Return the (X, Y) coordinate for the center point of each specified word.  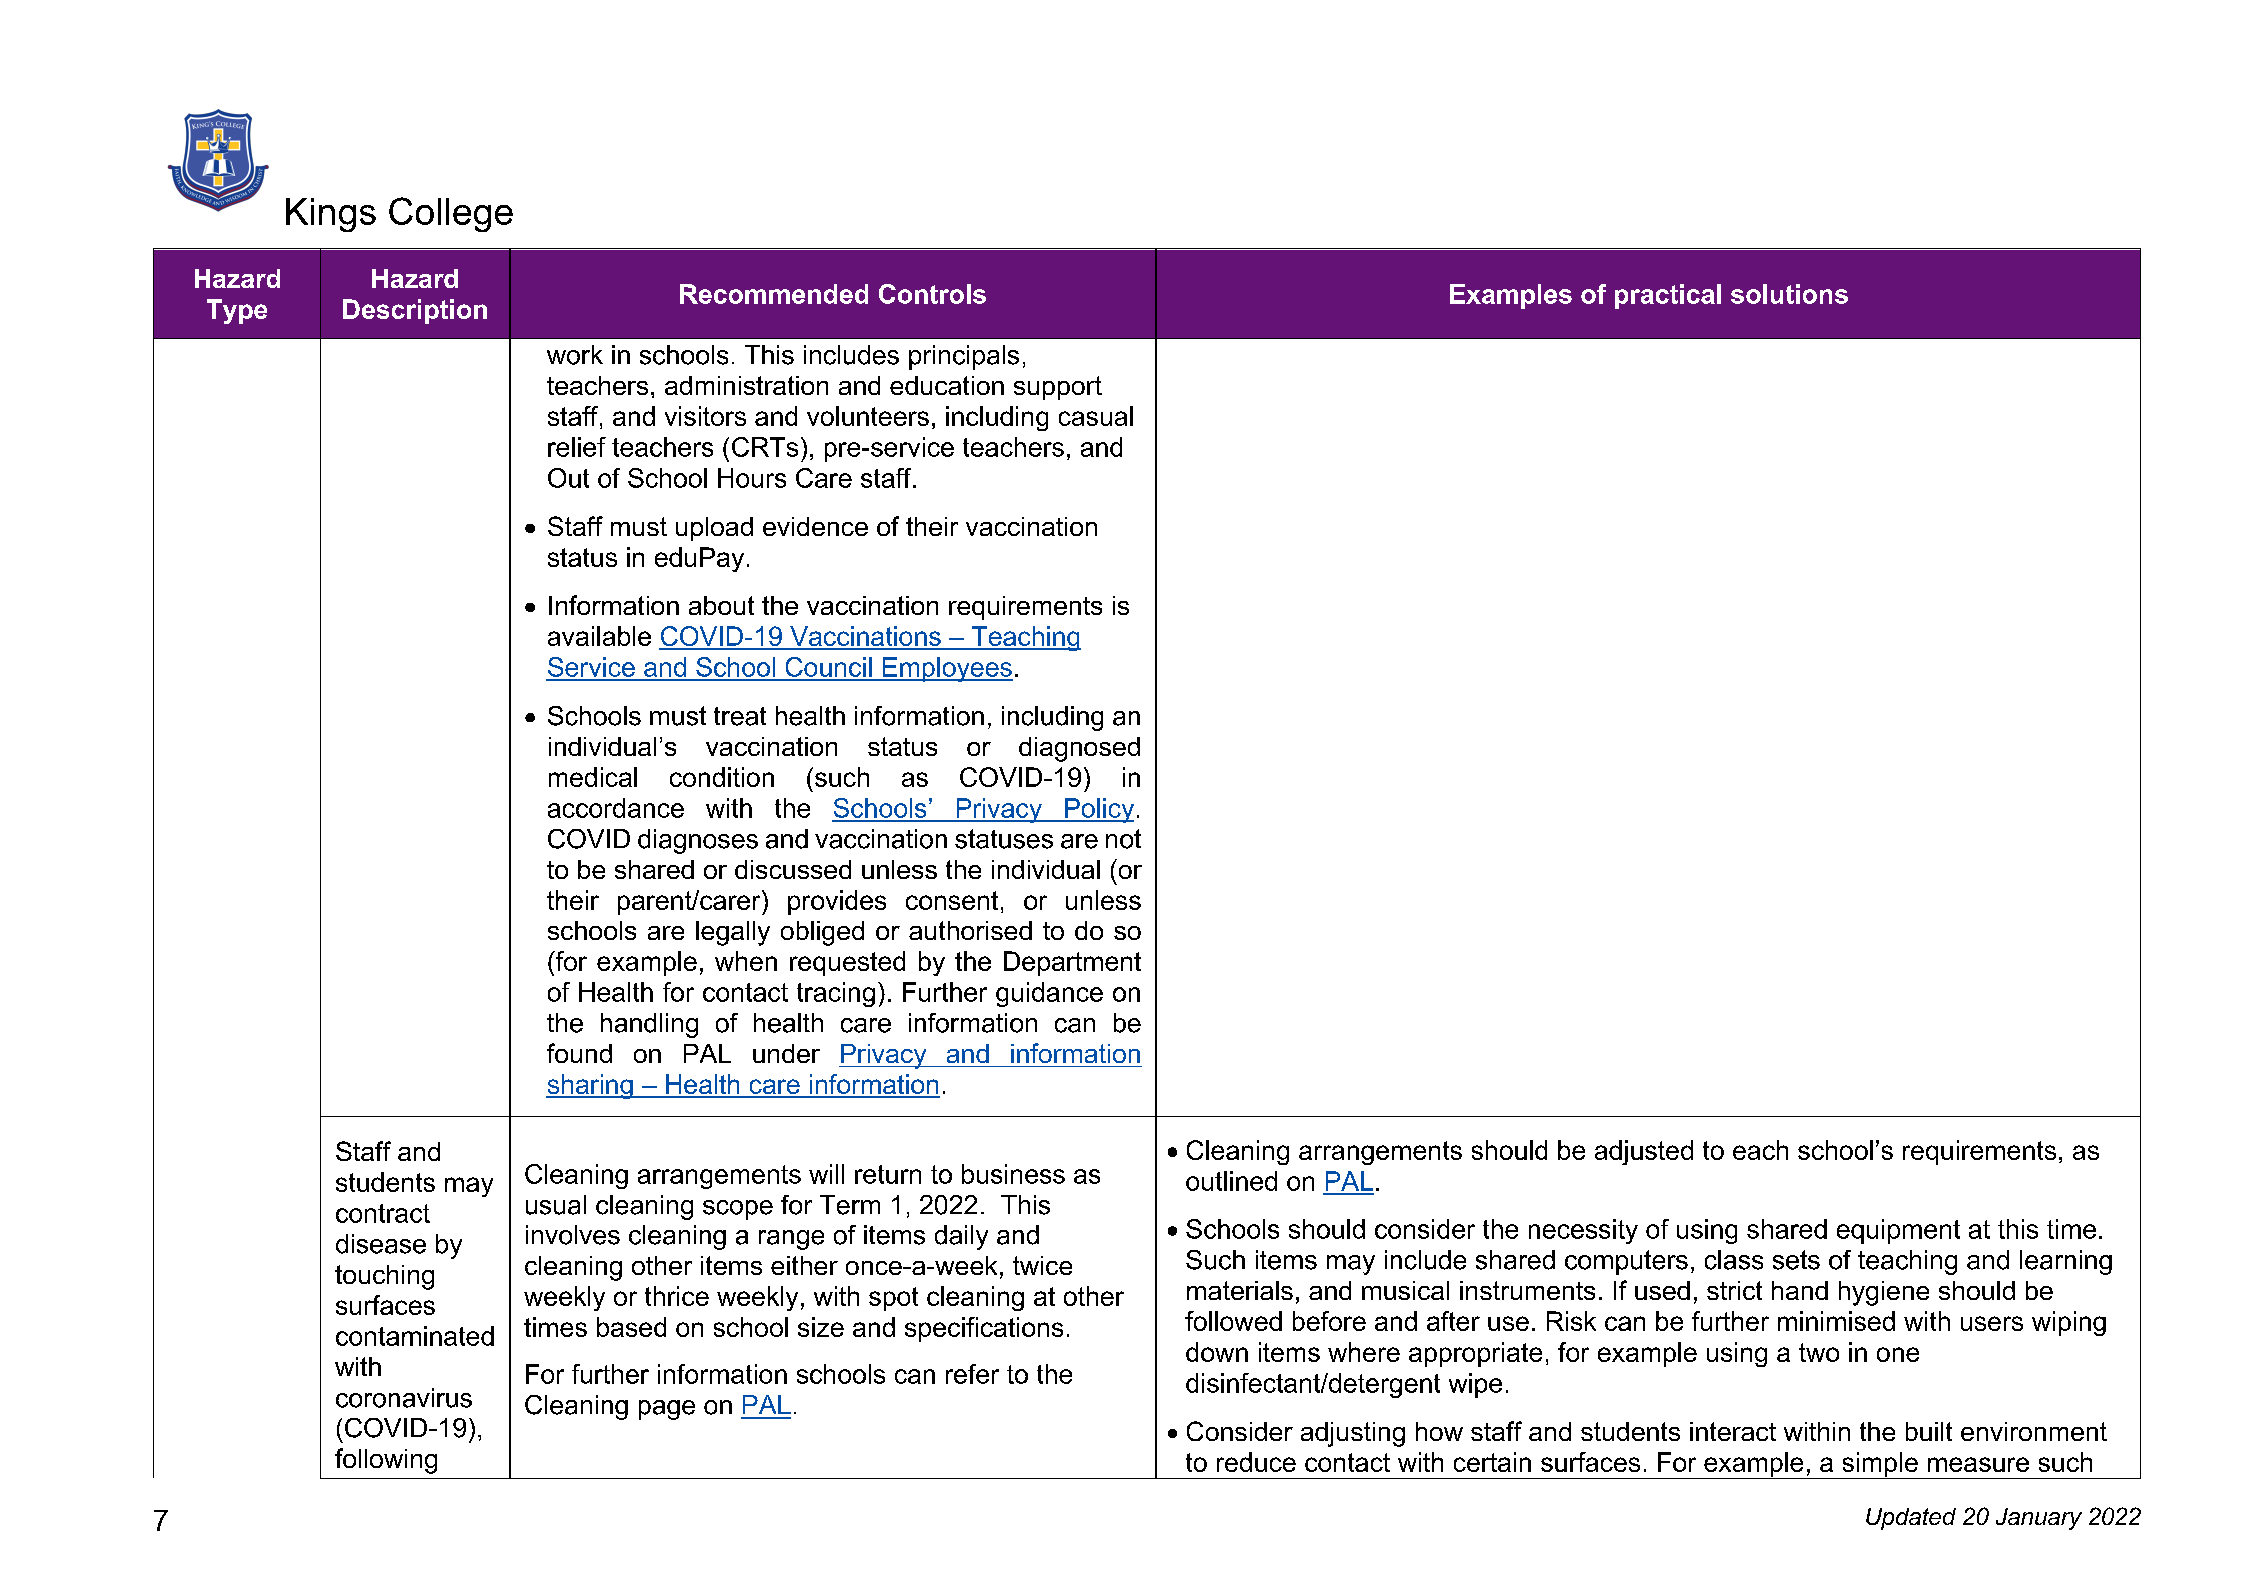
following (386, 1461)
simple (1880, 1465)
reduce (1256, 1462)
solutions (1789, 294)
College (451, 214)
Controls (932, 294)
